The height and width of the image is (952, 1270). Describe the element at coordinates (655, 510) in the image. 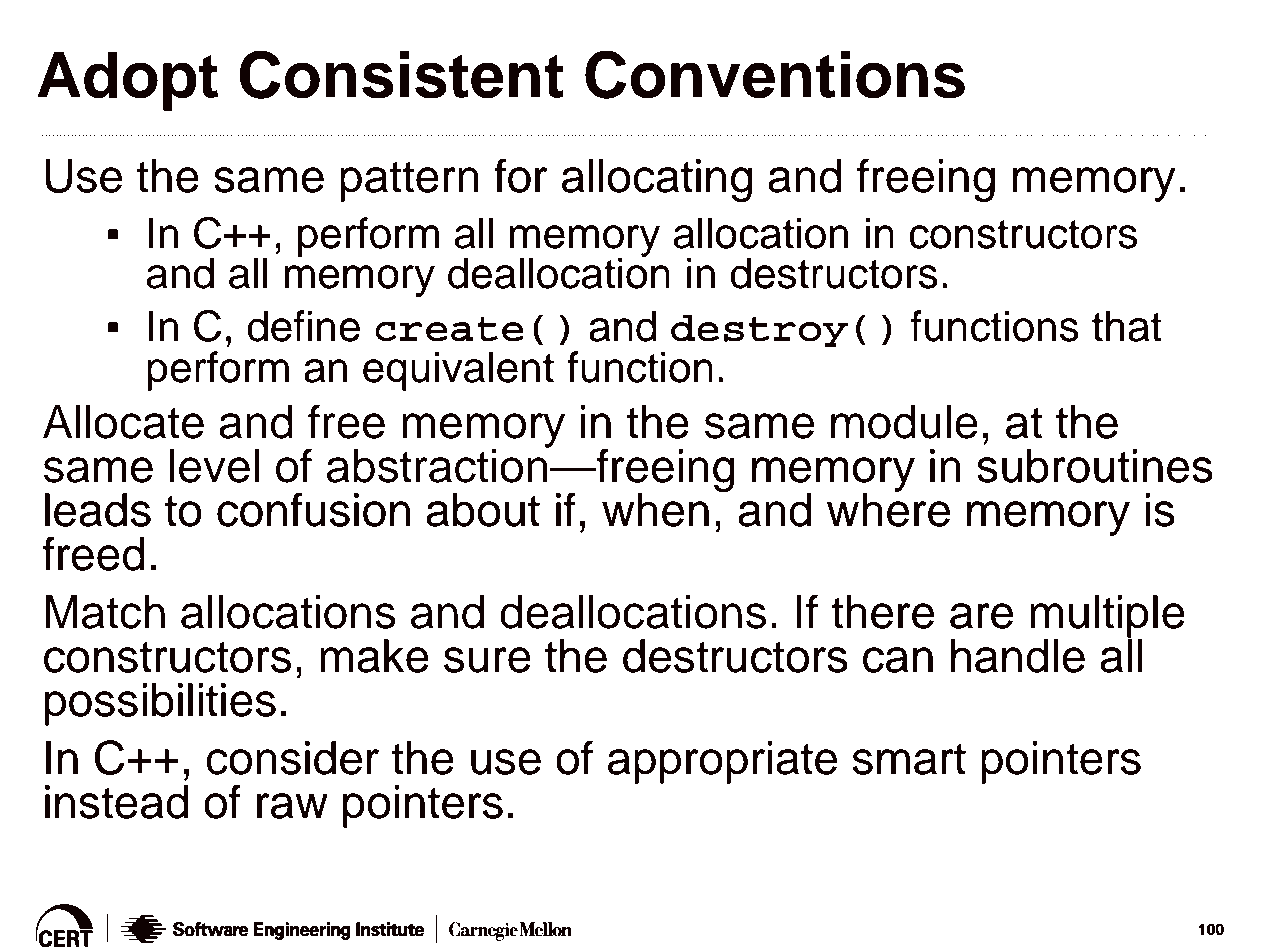

I see `when` at that location.
